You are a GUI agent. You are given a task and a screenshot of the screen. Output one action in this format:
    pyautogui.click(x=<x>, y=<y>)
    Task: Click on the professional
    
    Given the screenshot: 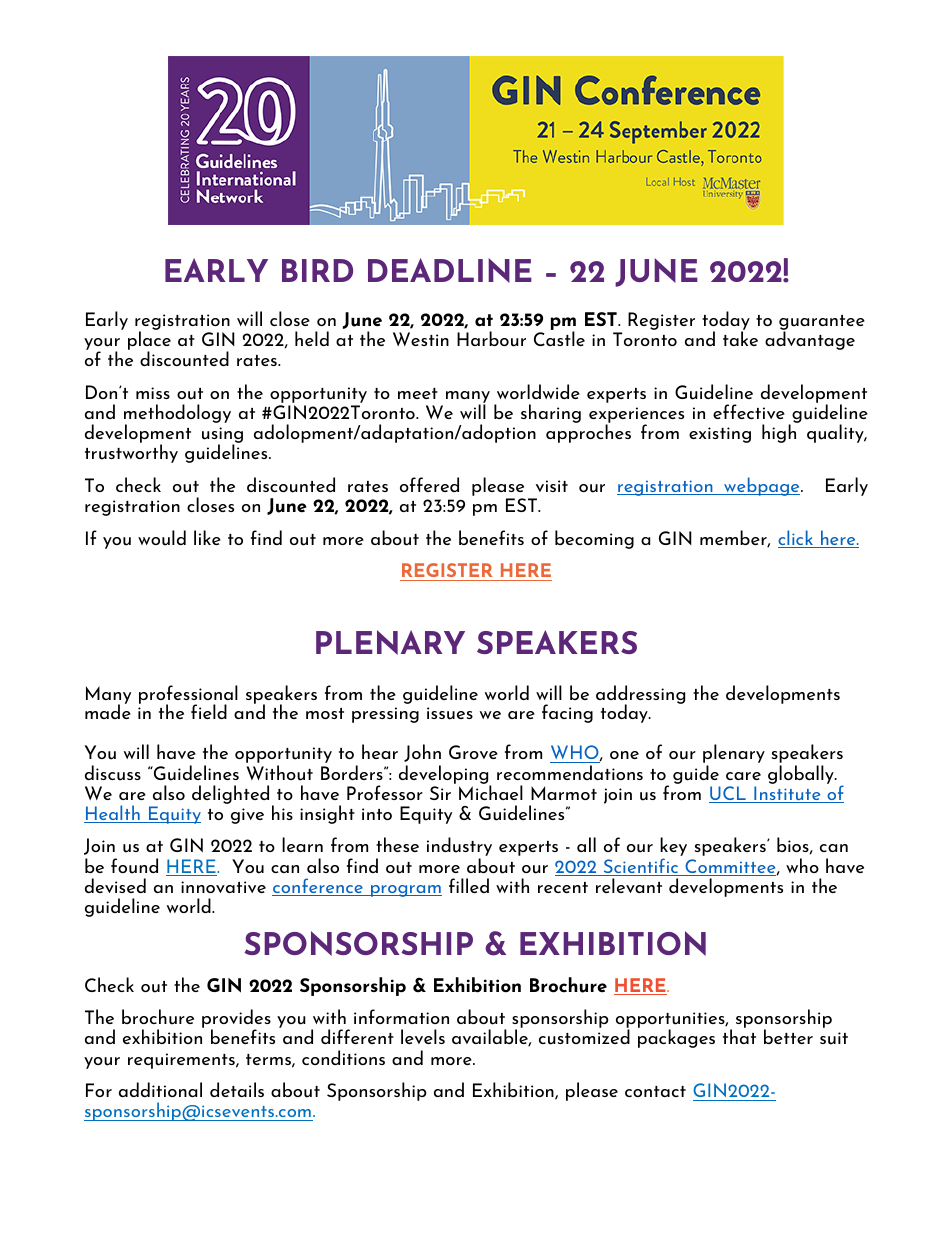 What is the action you would take?
    pyautogui.click(x=188, y=696)
